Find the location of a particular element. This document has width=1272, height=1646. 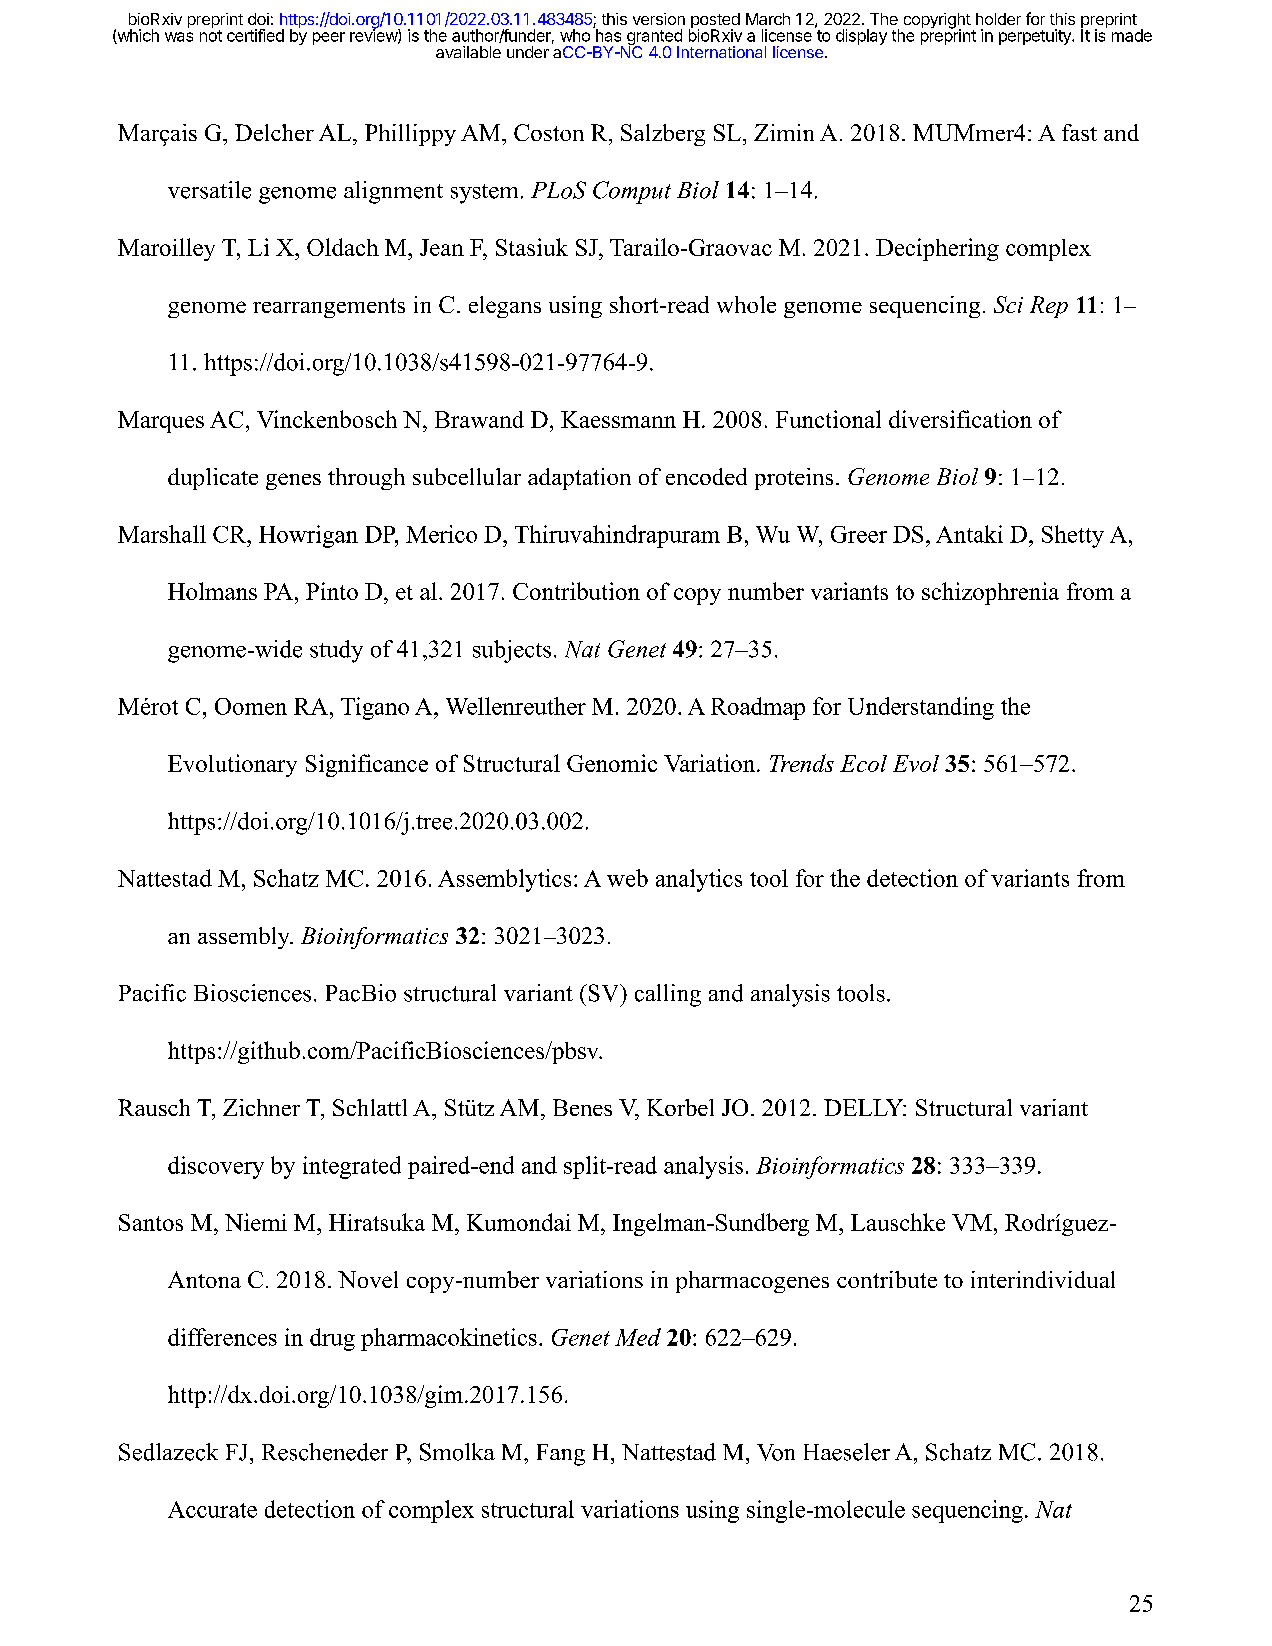

discovery is located at coordinates (216, 1167).
